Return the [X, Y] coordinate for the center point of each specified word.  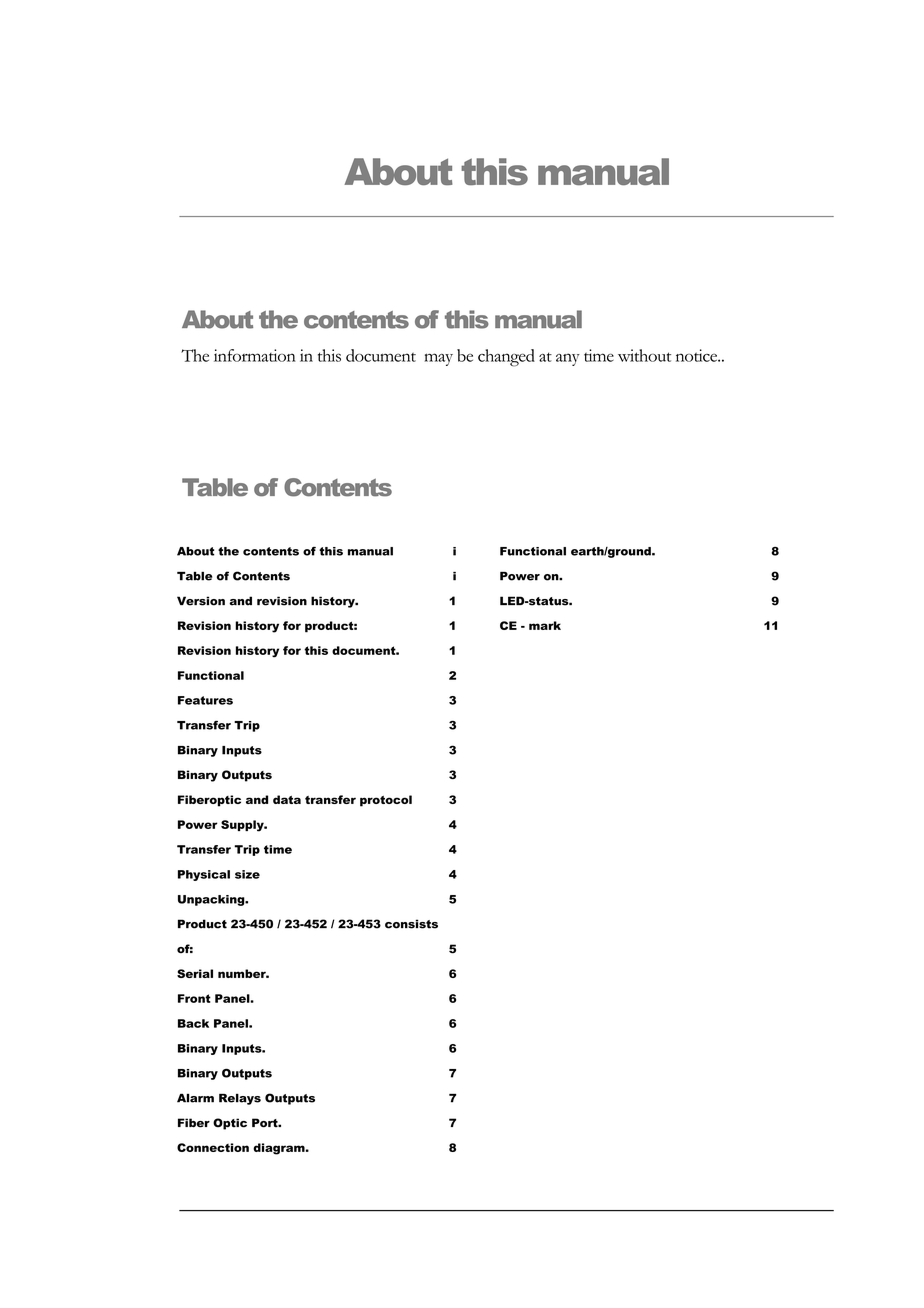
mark [545, 625]
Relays [240, 1099]
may [438, 359]
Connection [213, 1147]
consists [411, 924]
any [568, 359]
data [287, 799]
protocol [386, 801]
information [255, 355]
